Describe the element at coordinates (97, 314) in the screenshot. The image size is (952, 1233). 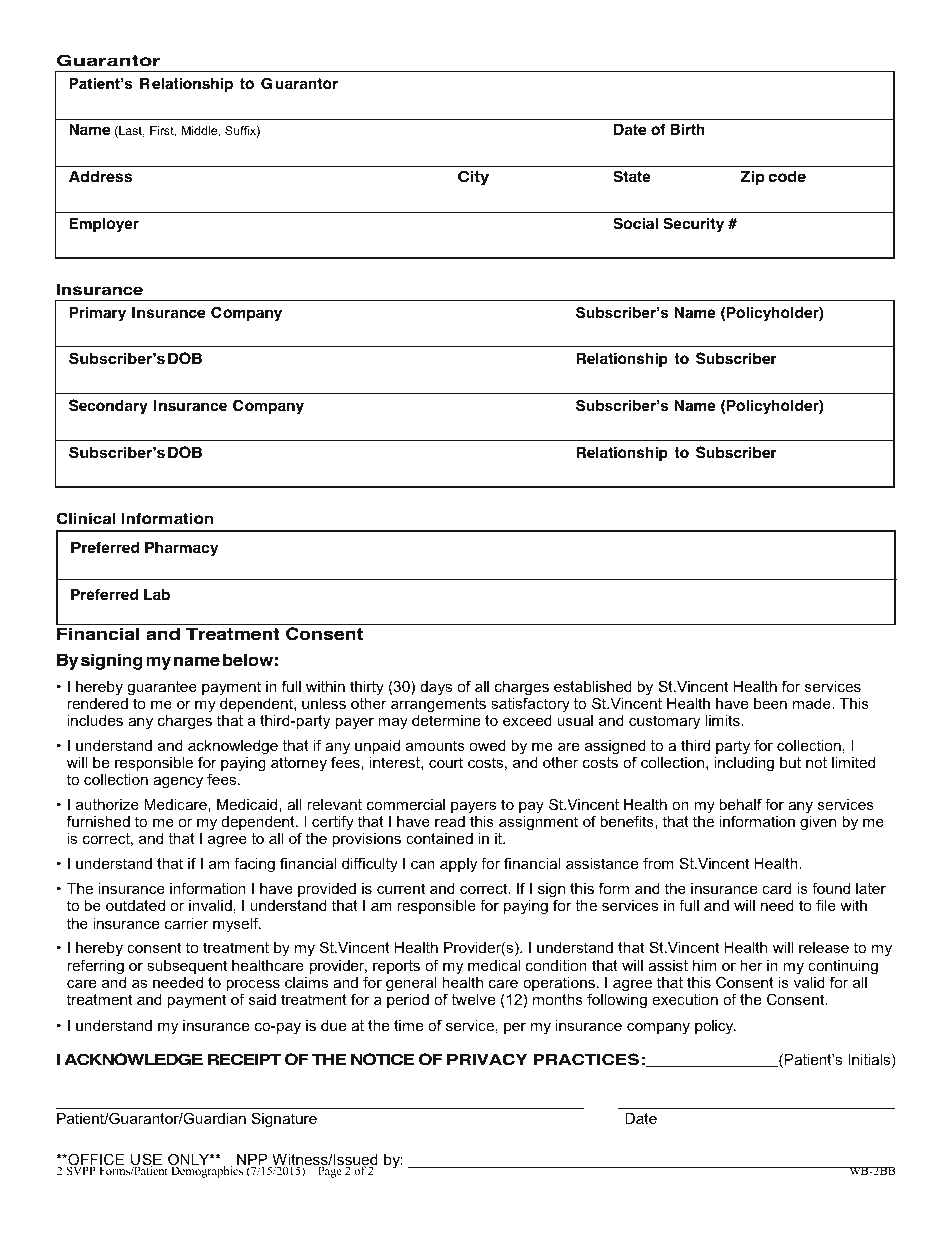
I see `Primary` at that location.
